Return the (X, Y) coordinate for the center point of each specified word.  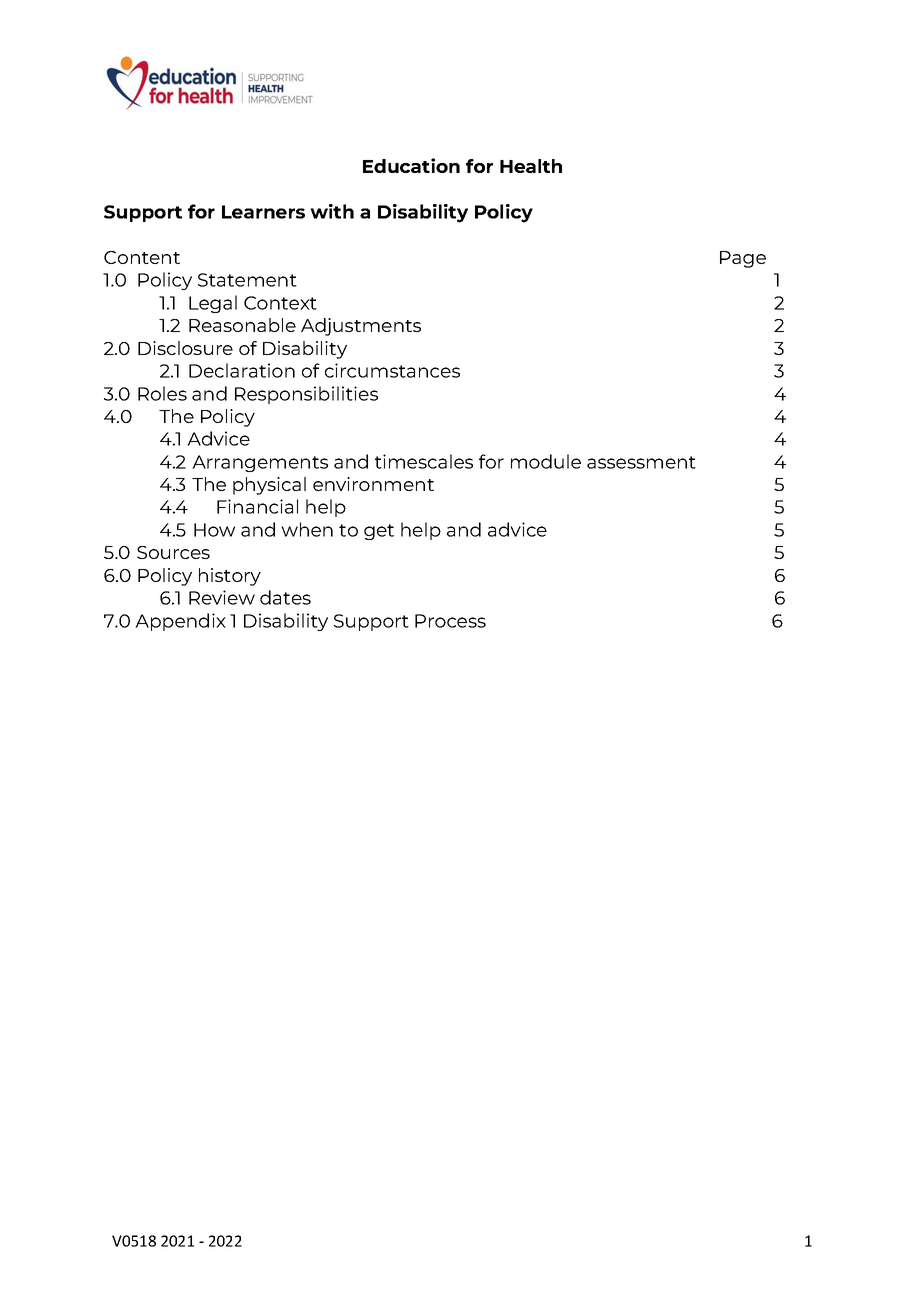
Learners (263, 212)
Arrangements (260, 463)
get (379, 532)
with (332, 211)
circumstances (392, 370)
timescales (424, 461)
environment (373, 484)
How (214, 530)
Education (411, 165)
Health (531, 166)
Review (222, 597)
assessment (641, 462)
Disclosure (185, 348)
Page (743, 259)
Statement (247, 280)
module (546, 461)
